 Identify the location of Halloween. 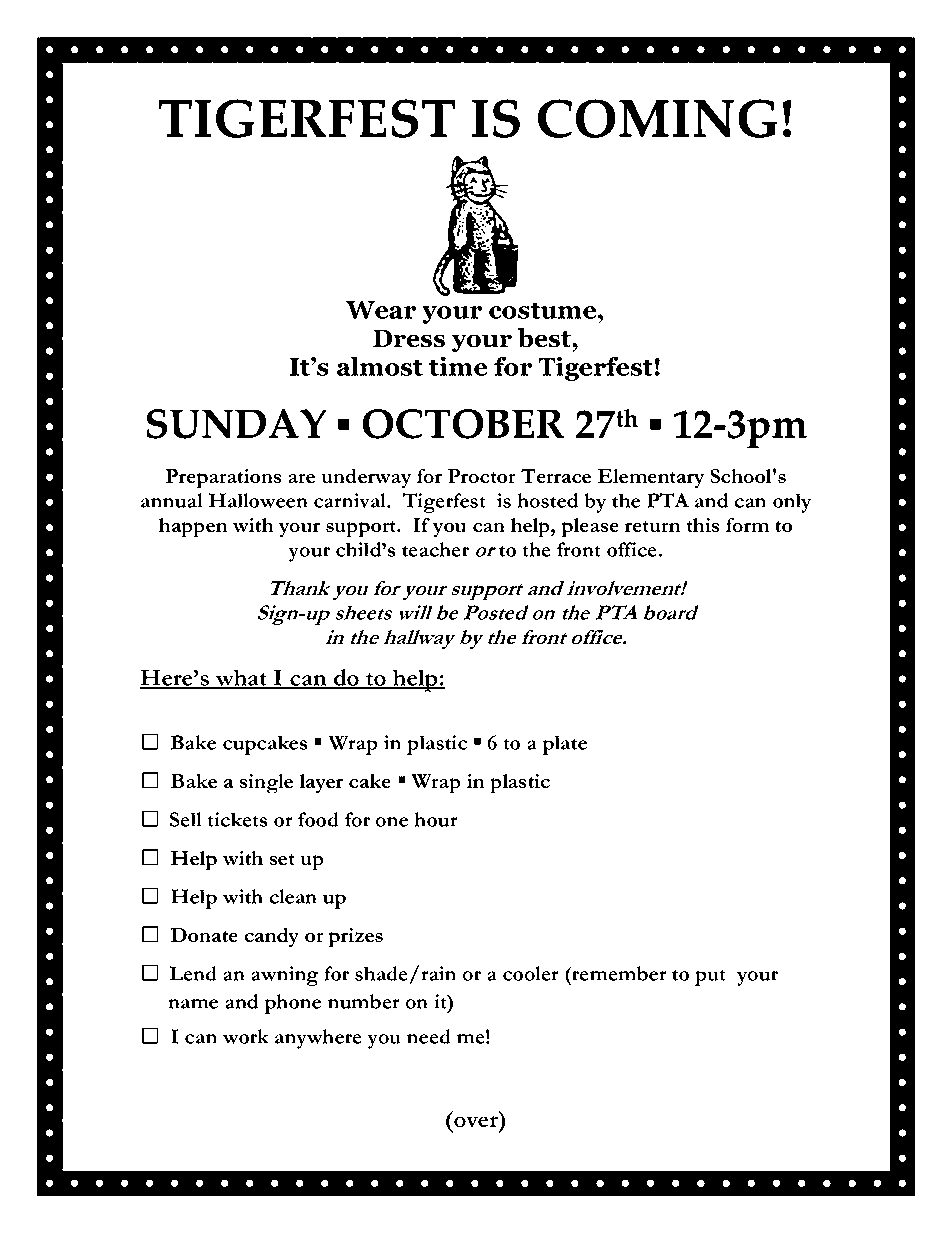
(258, 500).
